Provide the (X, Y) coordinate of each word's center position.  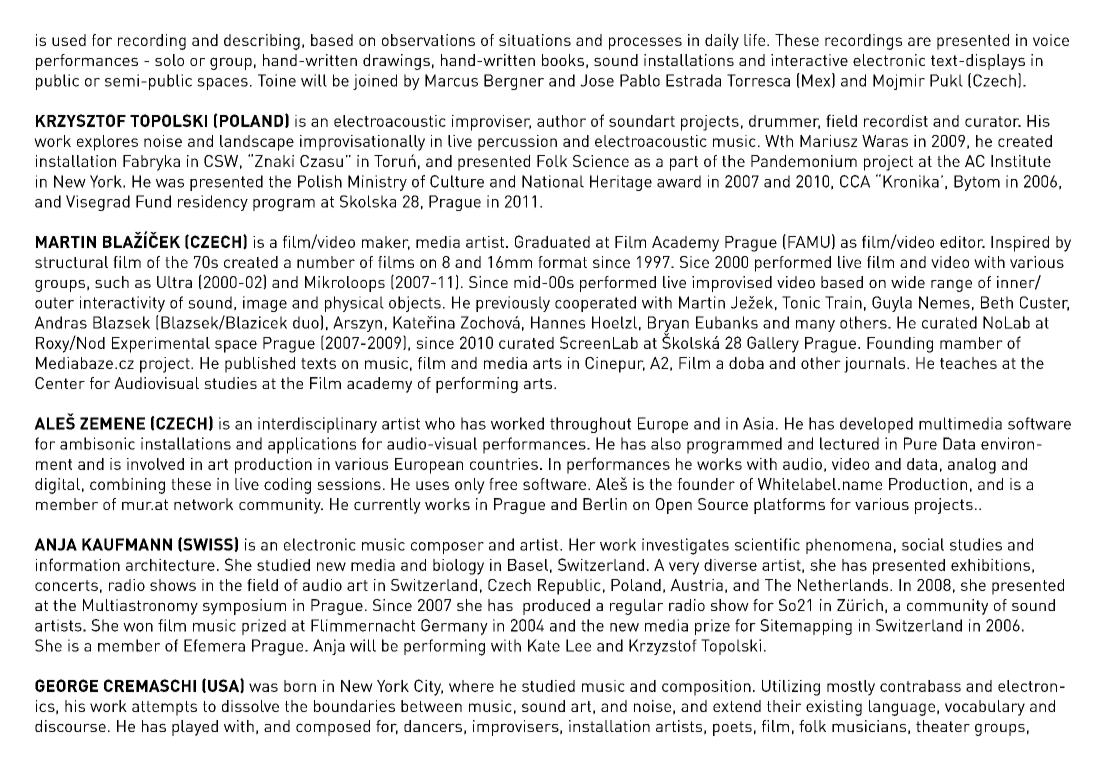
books (563, 60)
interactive (809, 60)
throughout (590, 425)
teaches (968, 363)
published (260, 365)
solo (169, 60)
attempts (164, 708)
